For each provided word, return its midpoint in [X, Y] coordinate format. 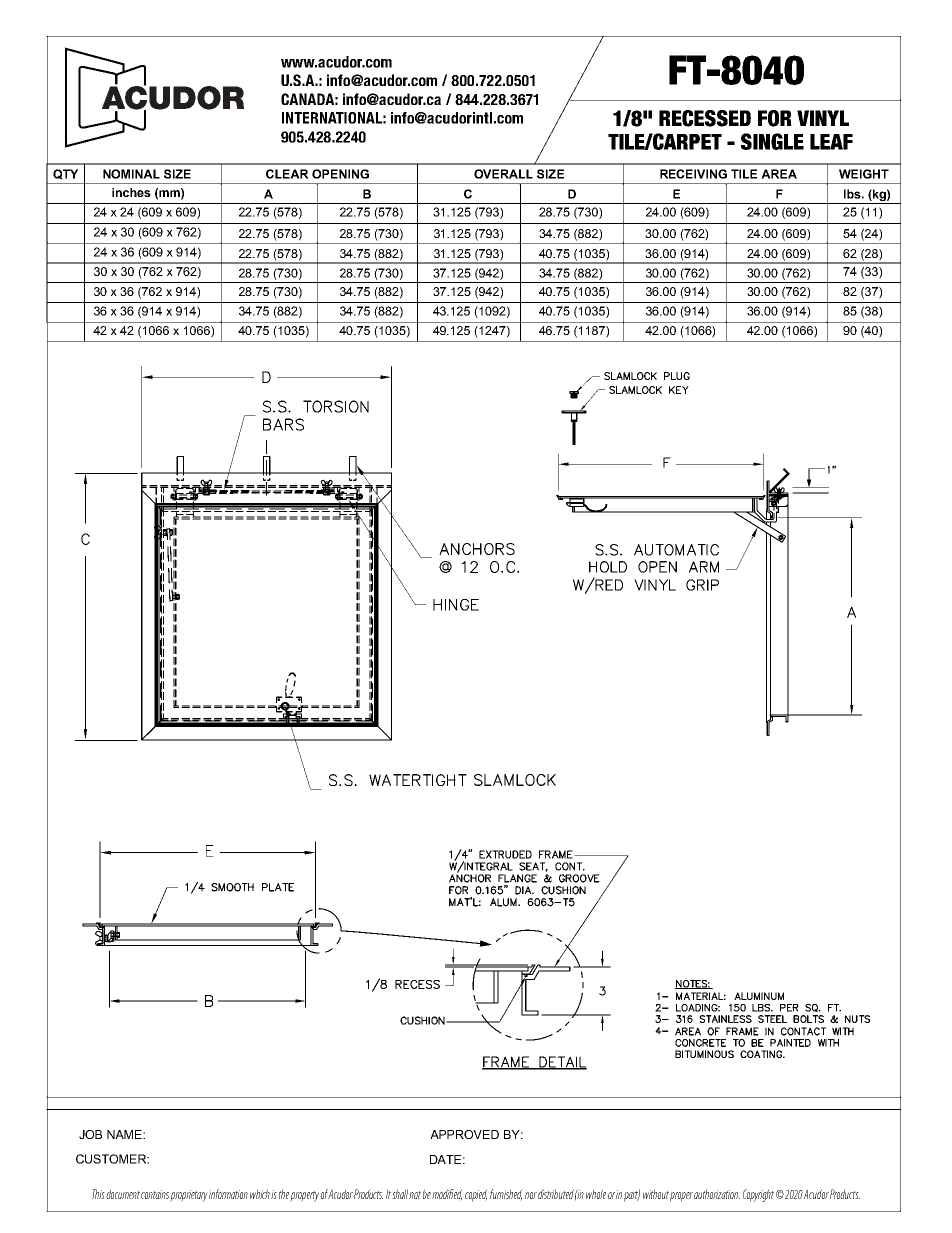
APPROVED [464, 1134]
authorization [717, 1194]
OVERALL [503, 174]
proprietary [189, 1196]
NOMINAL [131, 174]
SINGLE [772, 141]
